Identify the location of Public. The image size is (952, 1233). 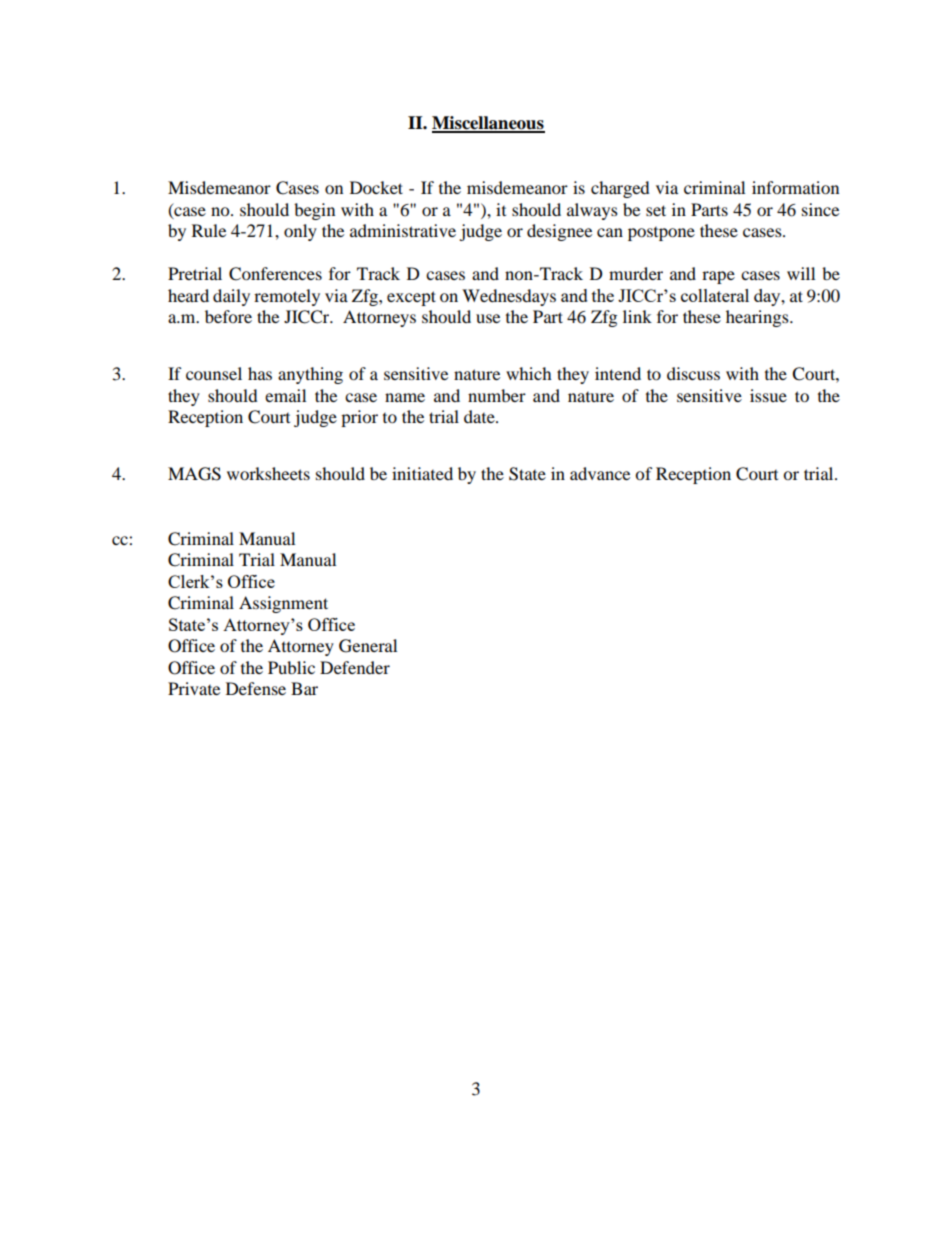
(291, 667).
